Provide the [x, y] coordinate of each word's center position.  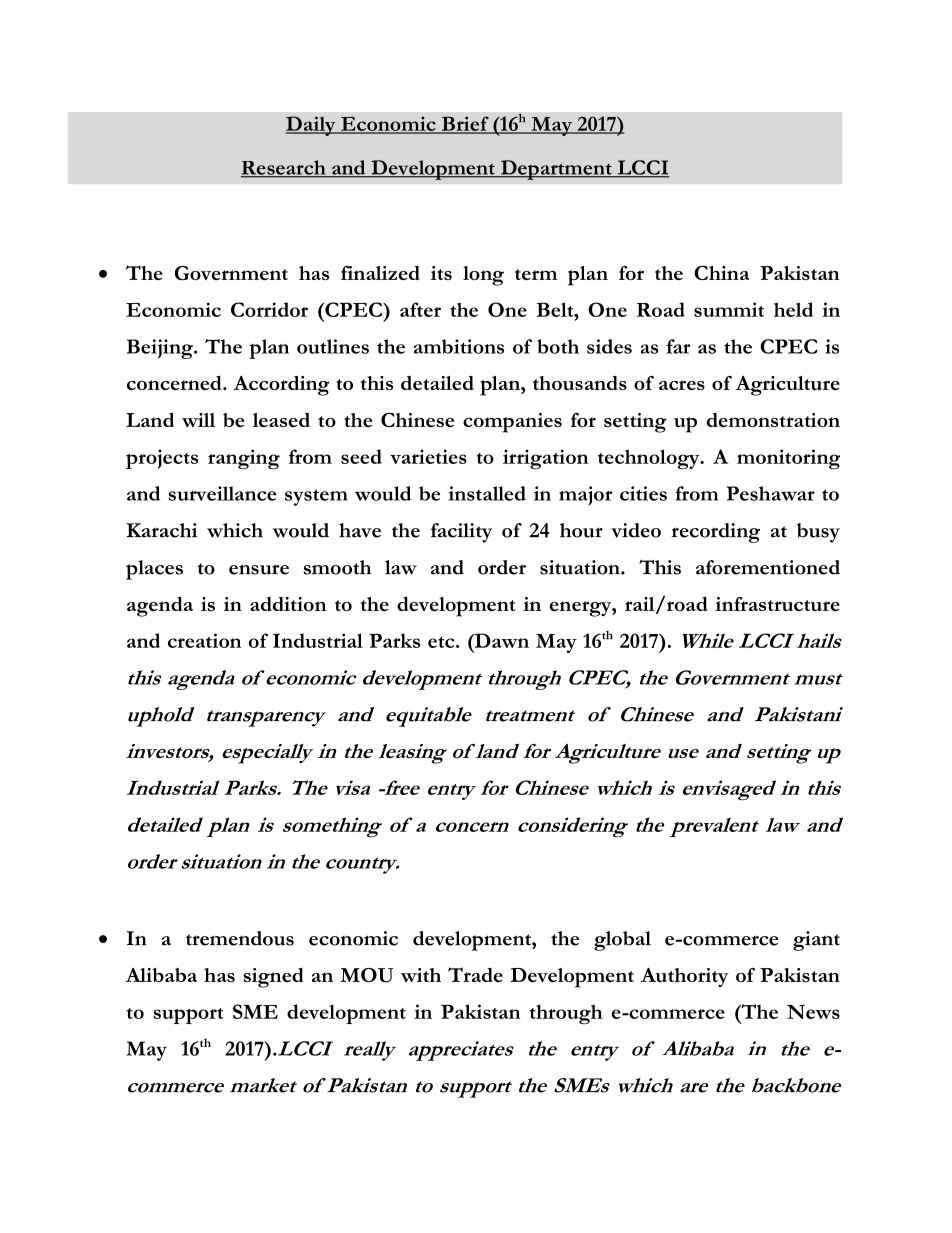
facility [461, 533]
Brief [465, 124]
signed [273, 978]
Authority [684, 977]
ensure [259, 569]
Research [284, 168]
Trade [475, 974]
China [721, 273]
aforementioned [768, 567]
